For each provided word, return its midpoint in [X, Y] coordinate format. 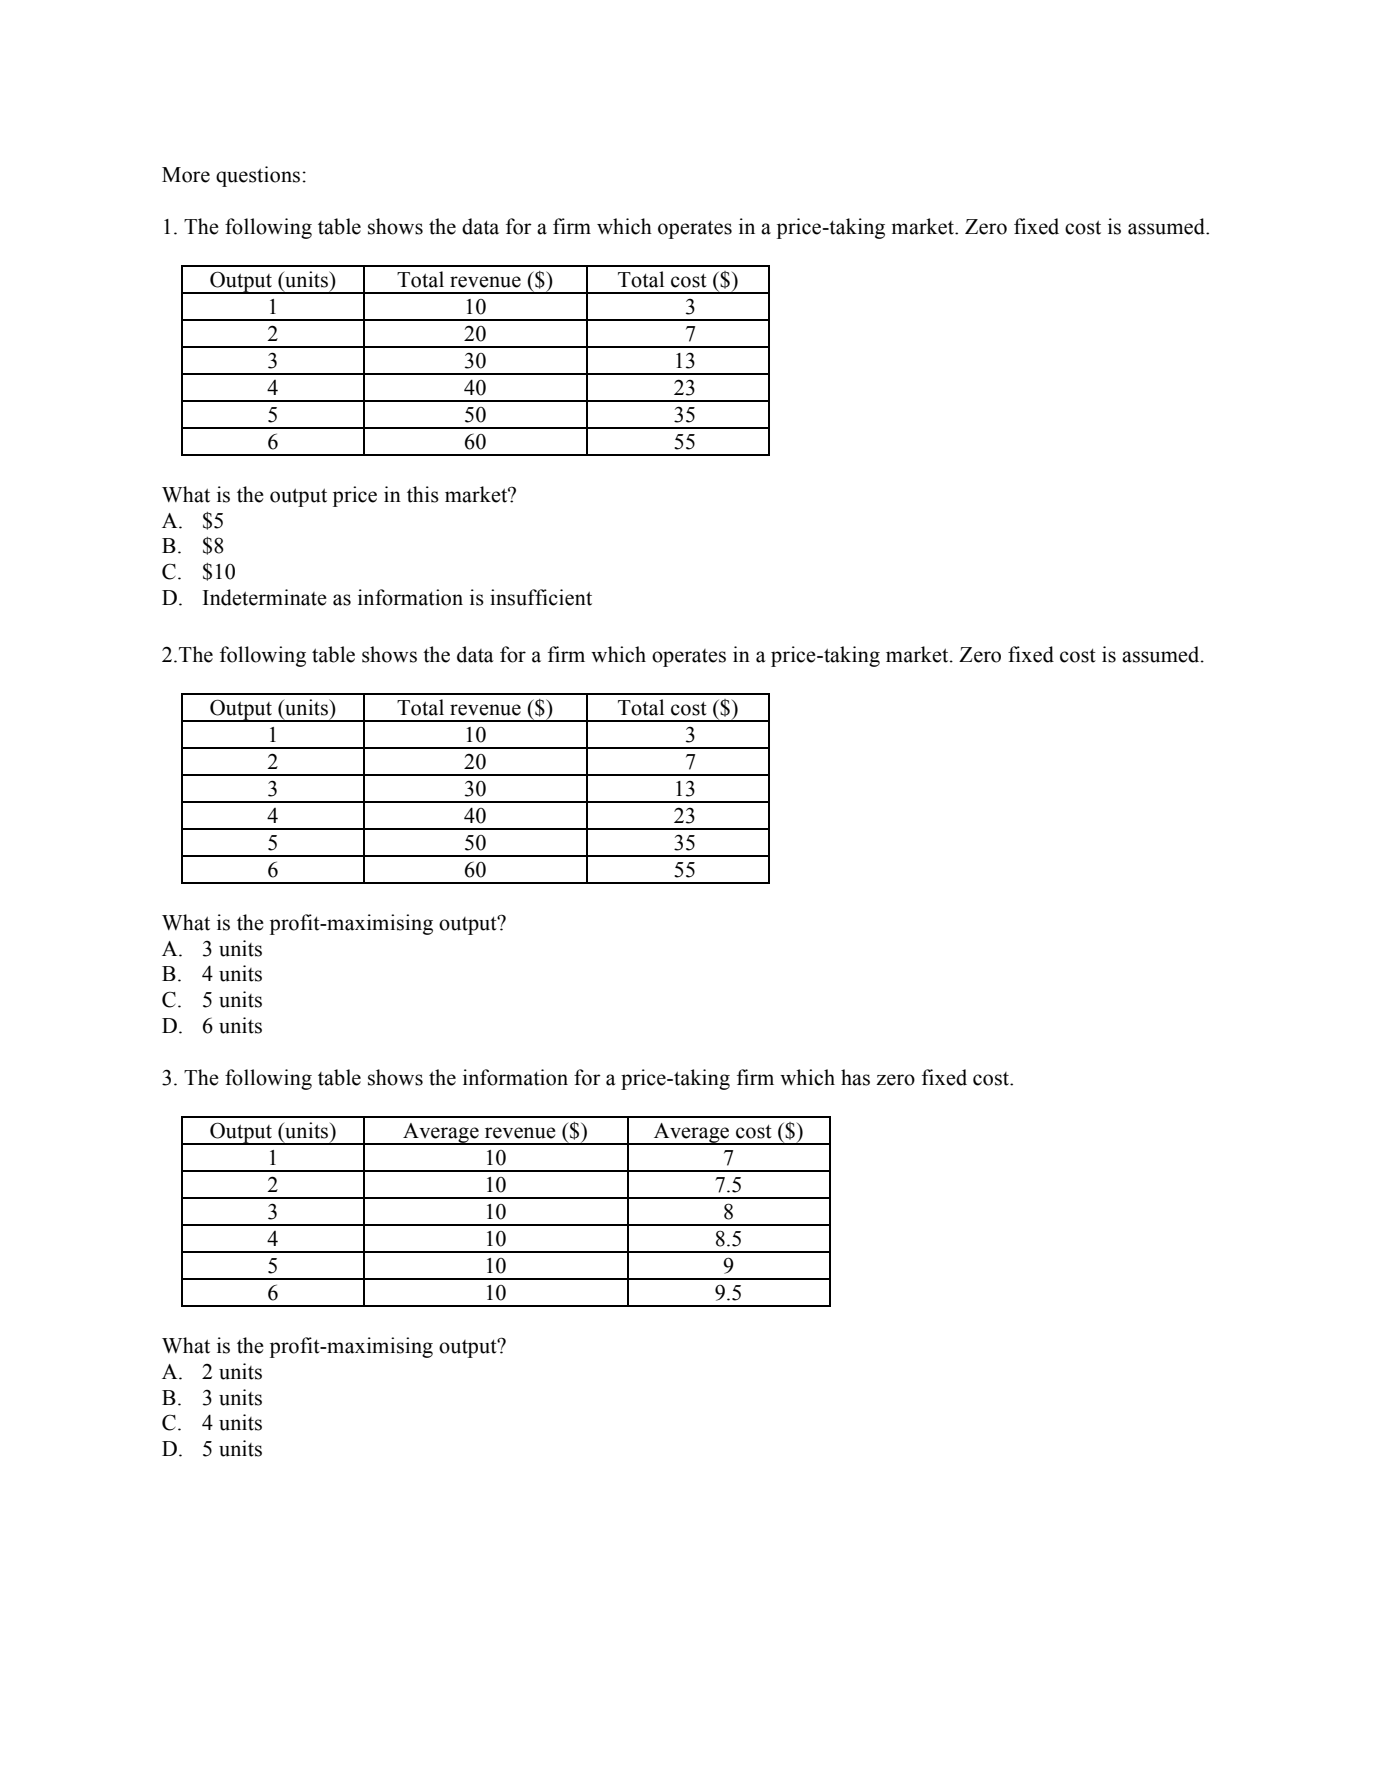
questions [258, 176]
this [423, 494]
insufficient [541, 597]
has [855, 1077]
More [186, 175]
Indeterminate [265, 597]
